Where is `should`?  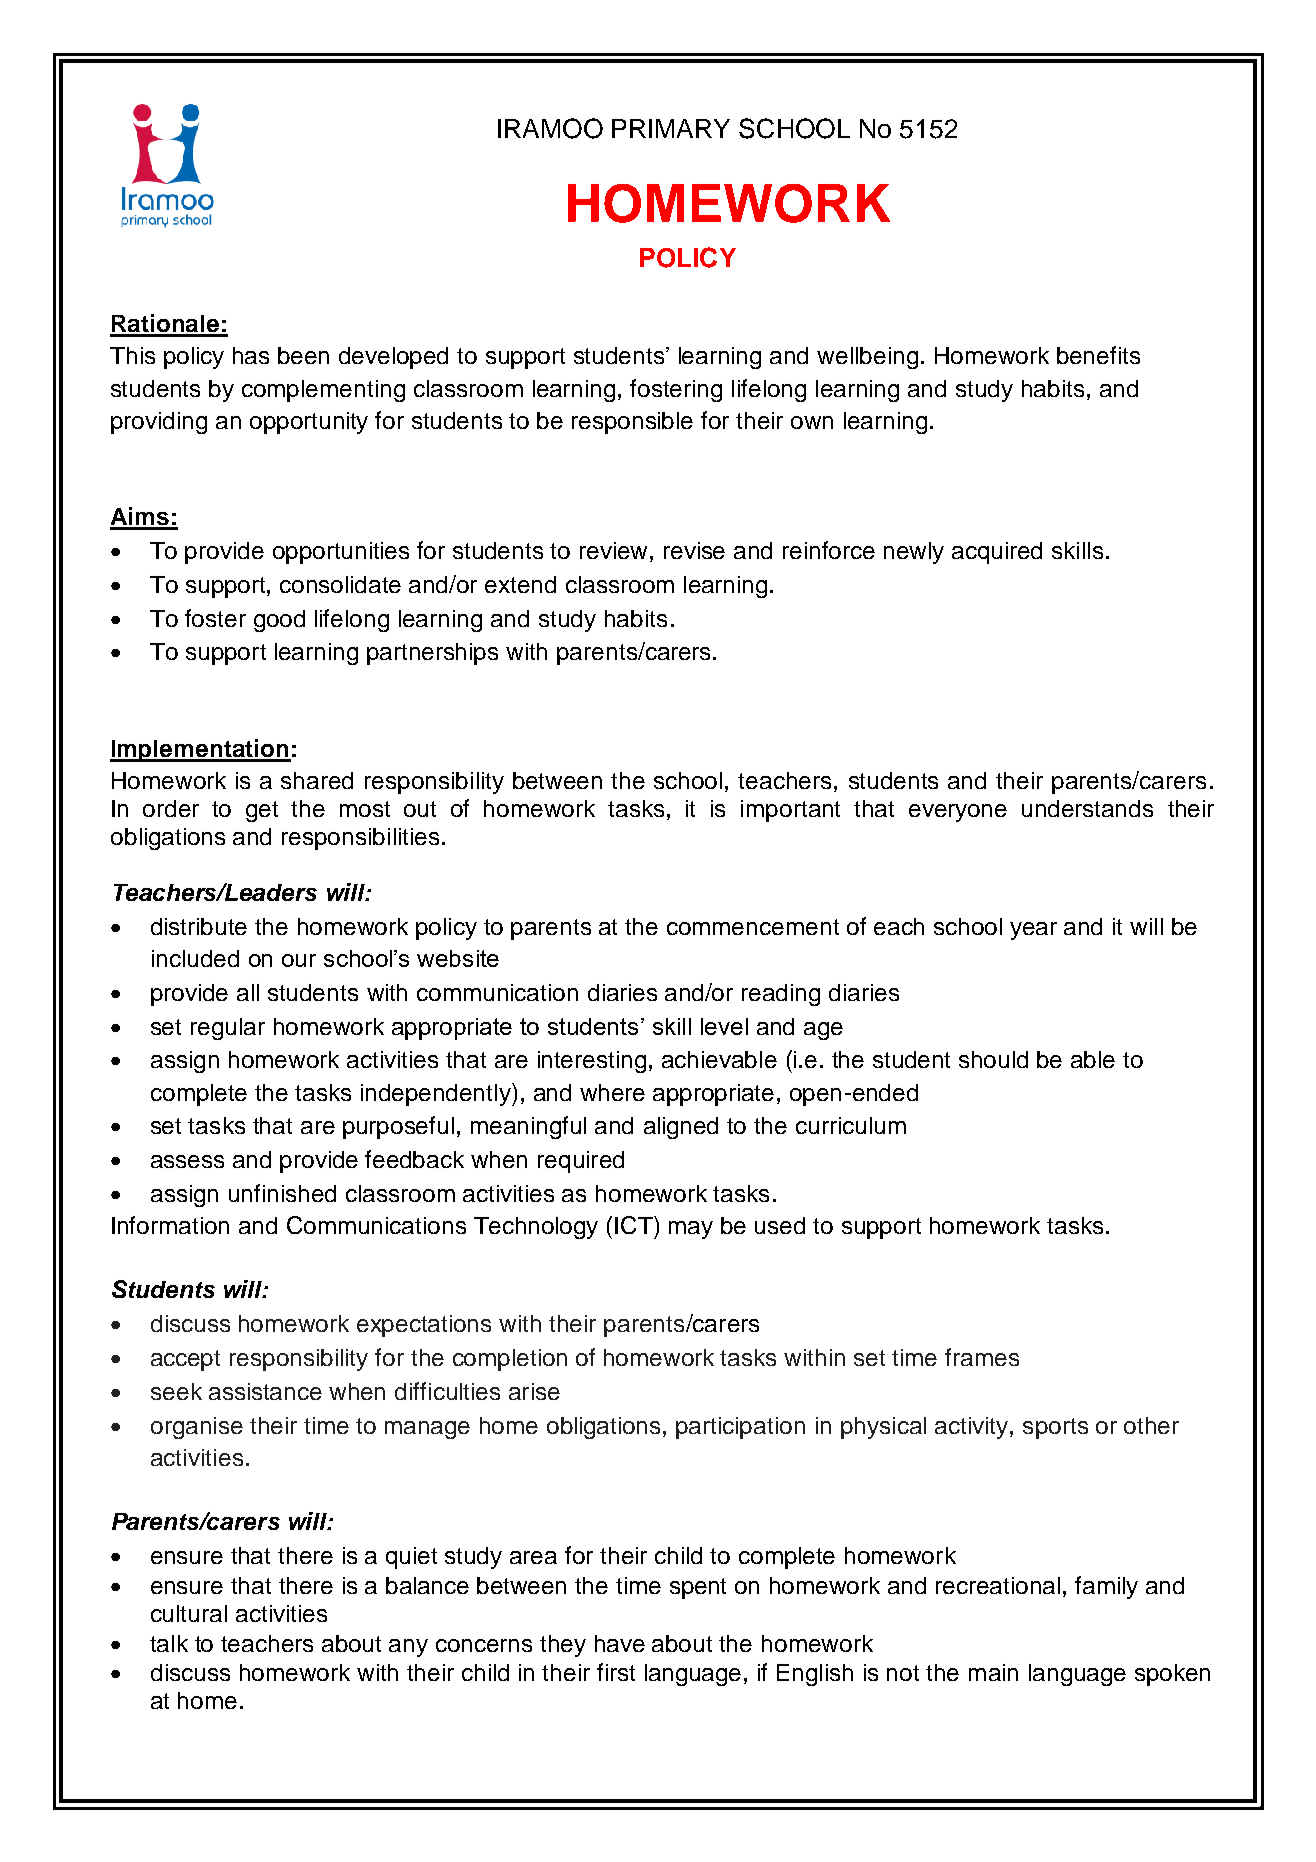
should is located at coordinates (993, 1059).
